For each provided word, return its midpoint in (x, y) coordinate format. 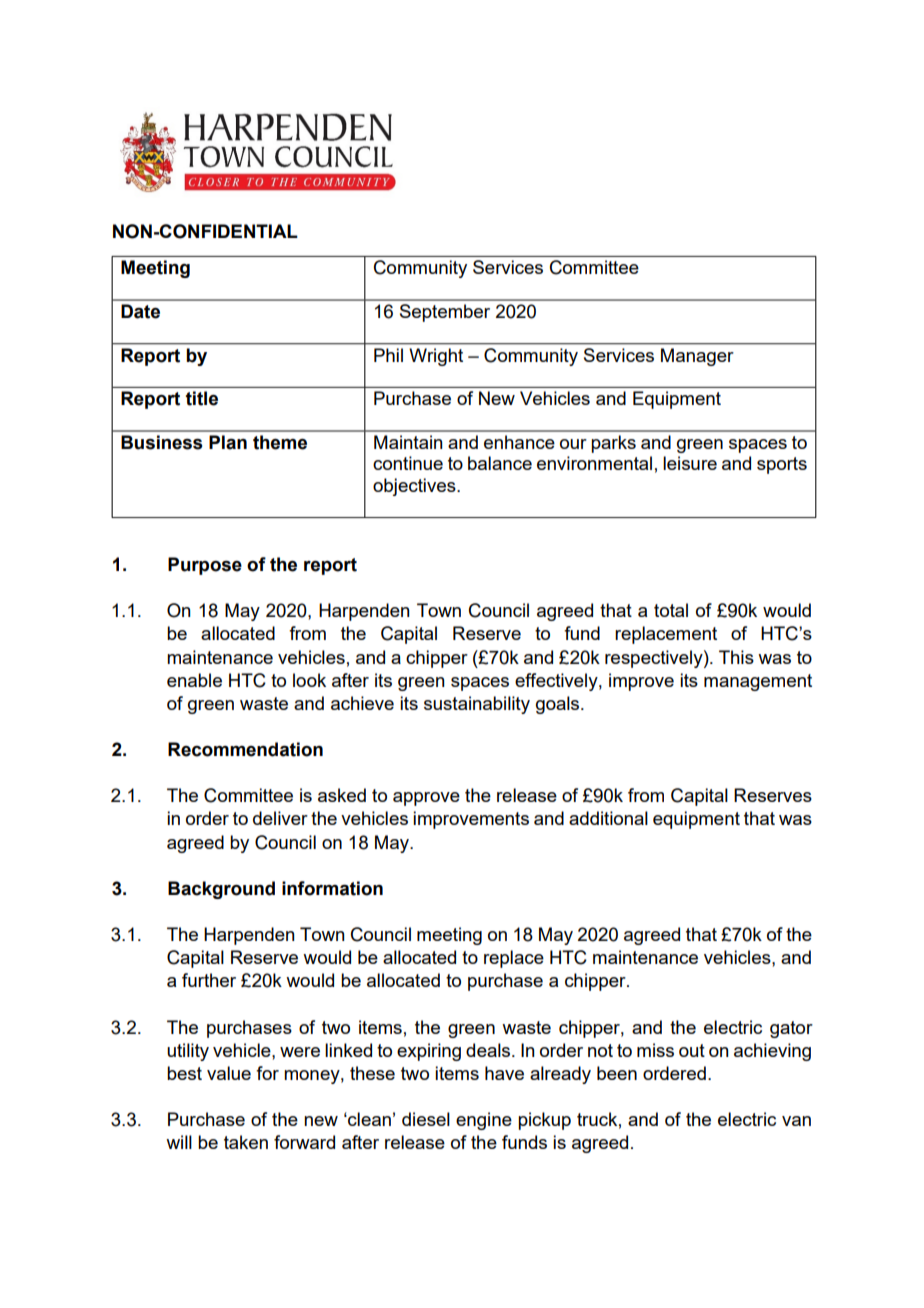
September (445, 313)
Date (140, 311)
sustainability (477, 705)
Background (221, 890)
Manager (697, 357)
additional (608, 818)
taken (246, 1142)
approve (426, 799)
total (671, 610)
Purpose (205, 566)
